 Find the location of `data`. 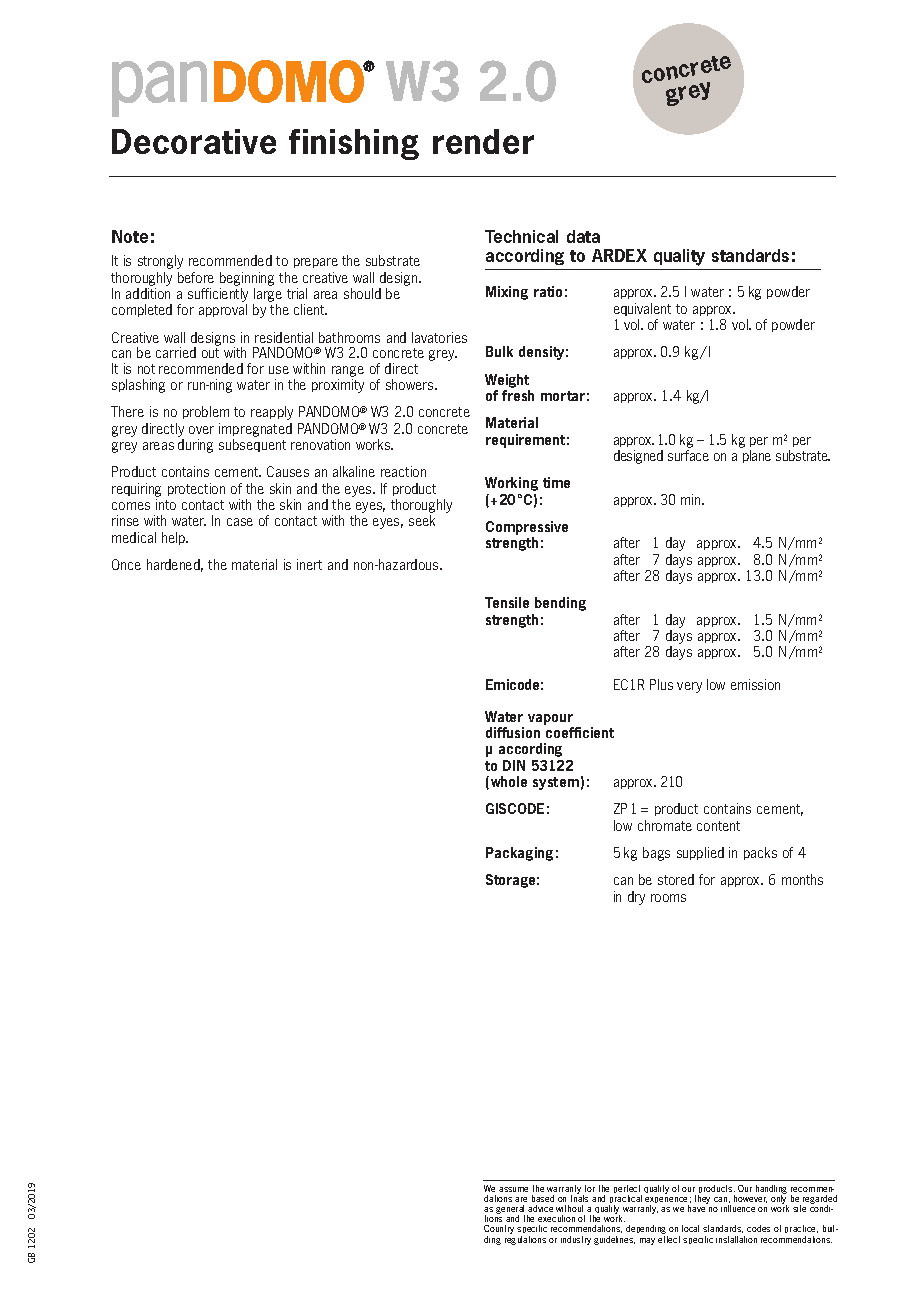

data is located at coordinates (583, 236).
